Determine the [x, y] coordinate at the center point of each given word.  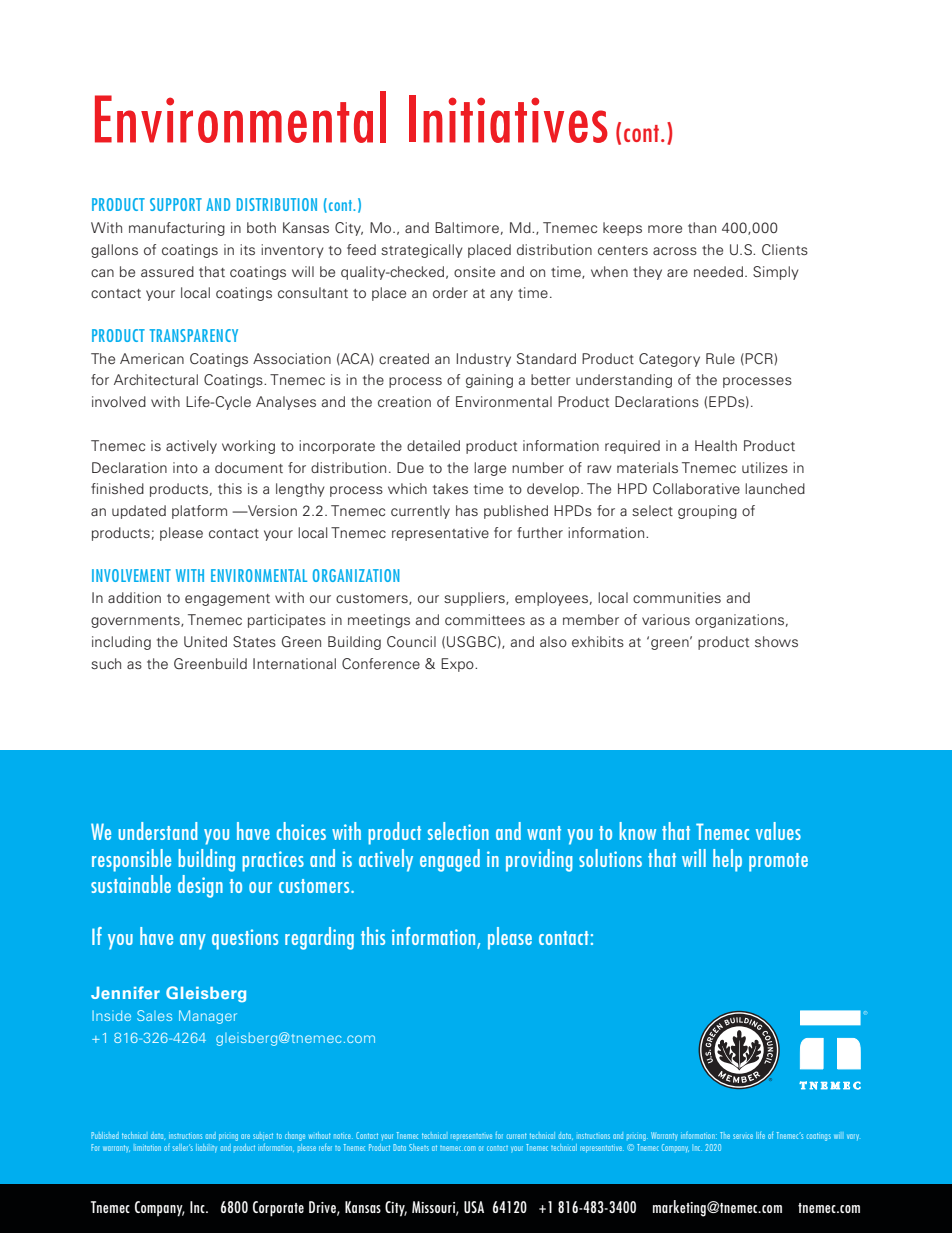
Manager [208, 1017]
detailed [433, 445]
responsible [131, 860]
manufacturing [177, 229]
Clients [785, 249]
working [248, 447]
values [778, 831]
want [544, 833]
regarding [319, 938]
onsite [474, 271]
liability [206, 1148]
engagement [227, 600]
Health [716, 445]
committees [485, 619]
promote [778, 862]
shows [776, 641]
